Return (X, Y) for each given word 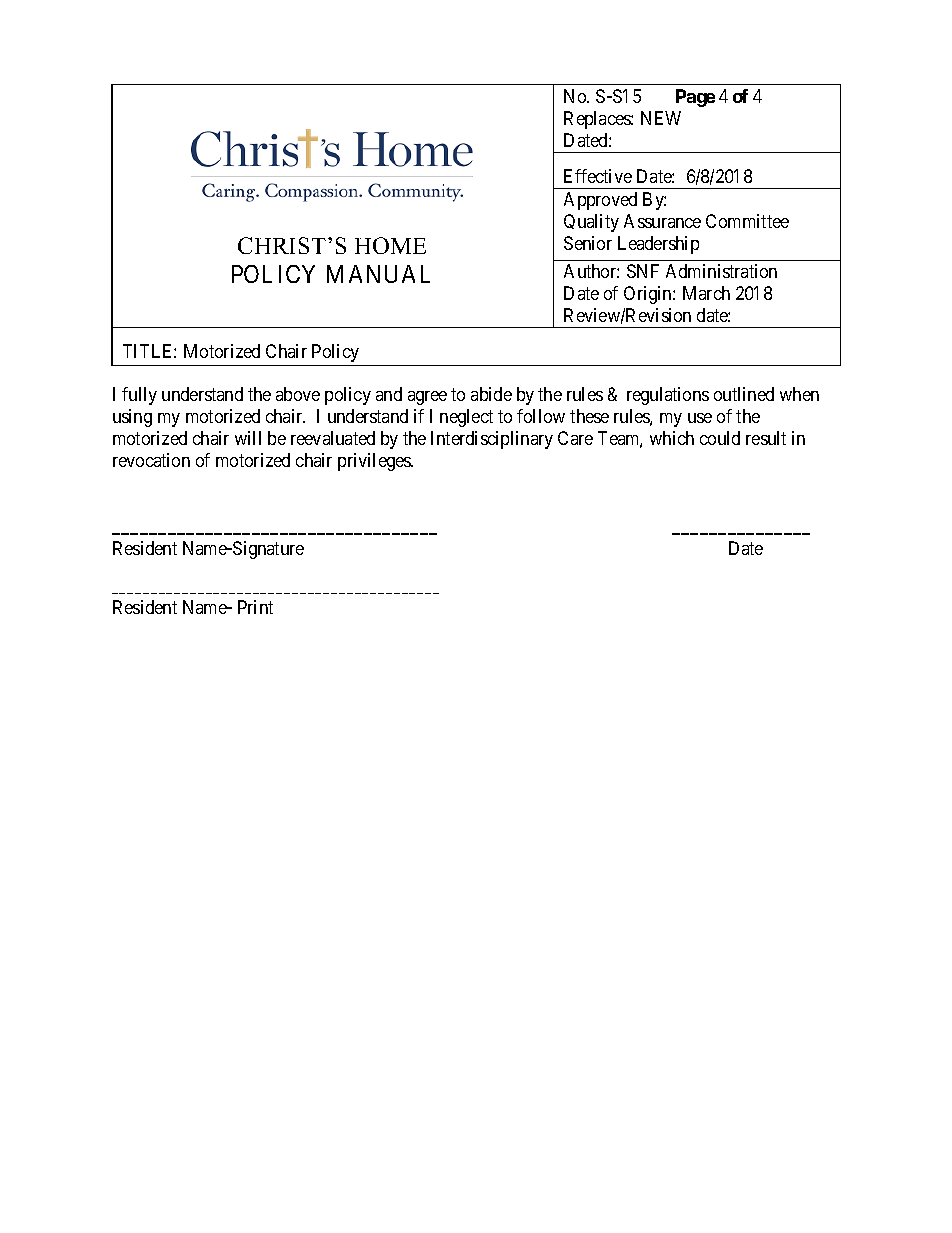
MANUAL (378, 274)
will (248, 438)
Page (695, 98)
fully (139, 396)
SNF (643, 271)
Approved (600, 201)
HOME (390, 245)
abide (491, 394)
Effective (598, 176)
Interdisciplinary (492, 440)
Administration (721, 271)
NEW (661, 118)
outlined (744, 394)
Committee (747, 221)
